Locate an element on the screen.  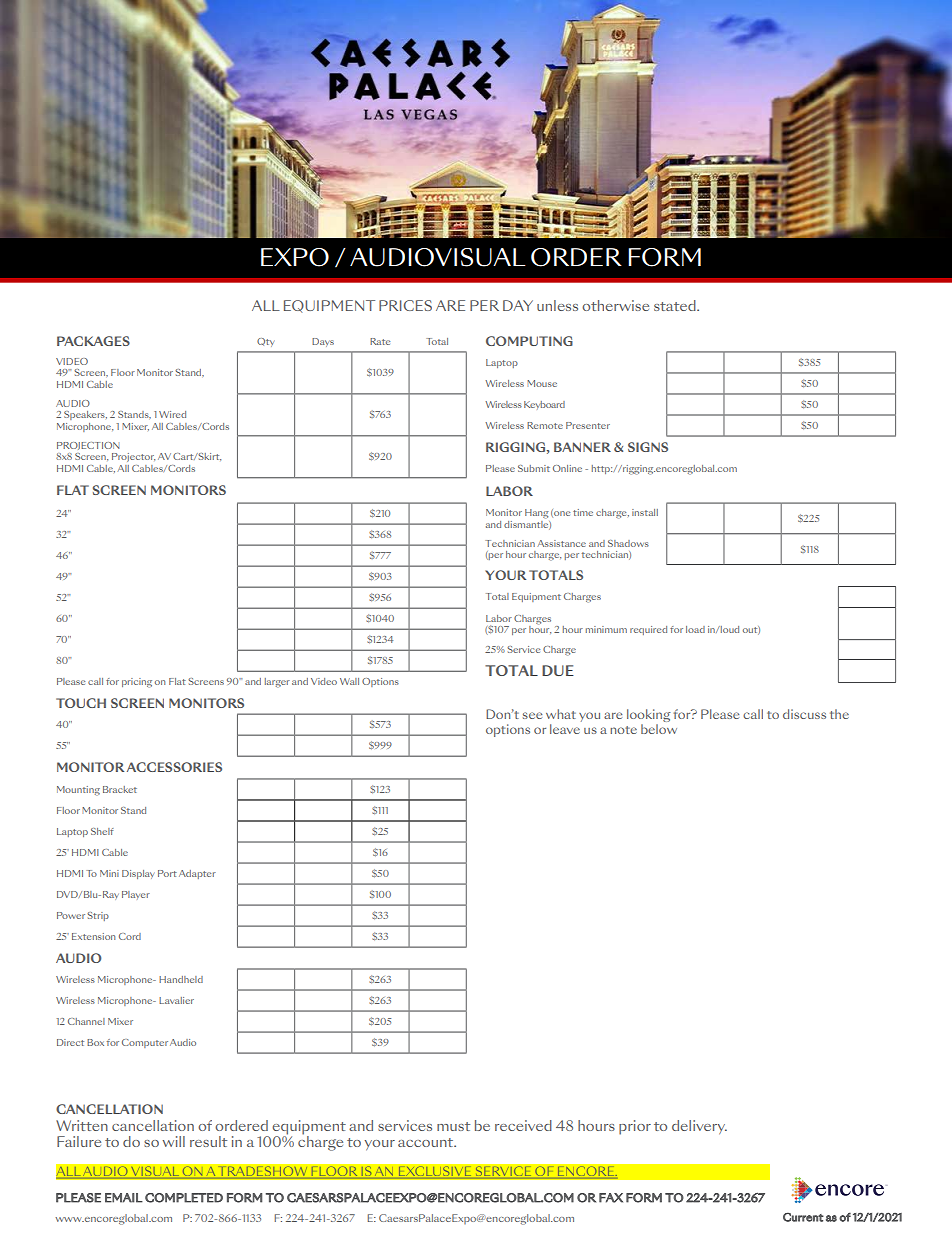
COMPLETED is located at coordinates (184, 1198).
